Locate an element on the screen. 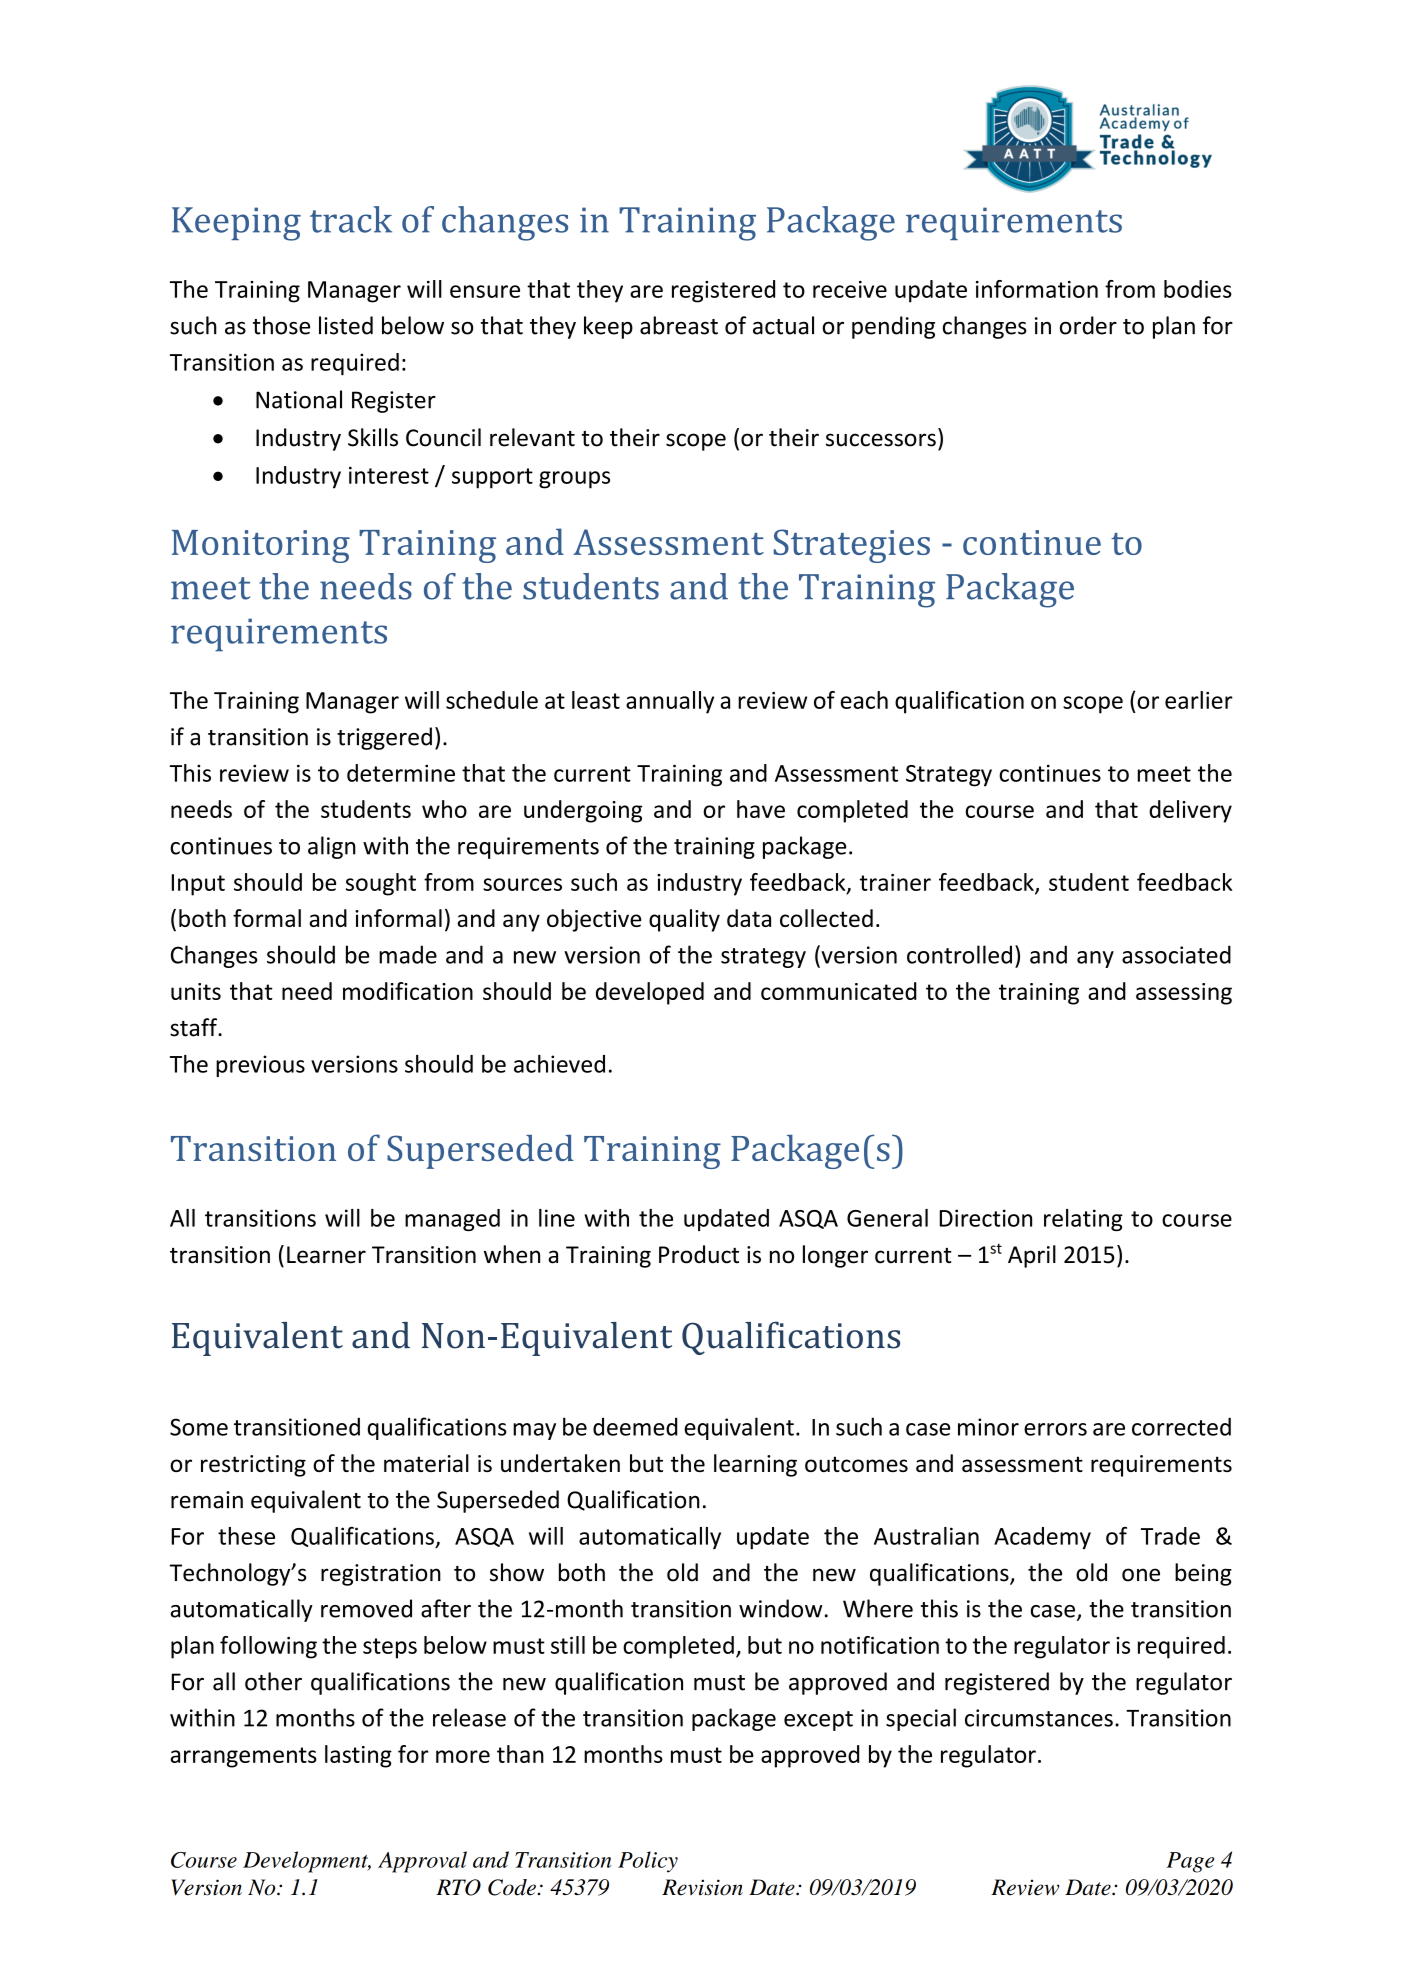 The image size is (1402, 1983). information is located at coordinates (1037, 289).
